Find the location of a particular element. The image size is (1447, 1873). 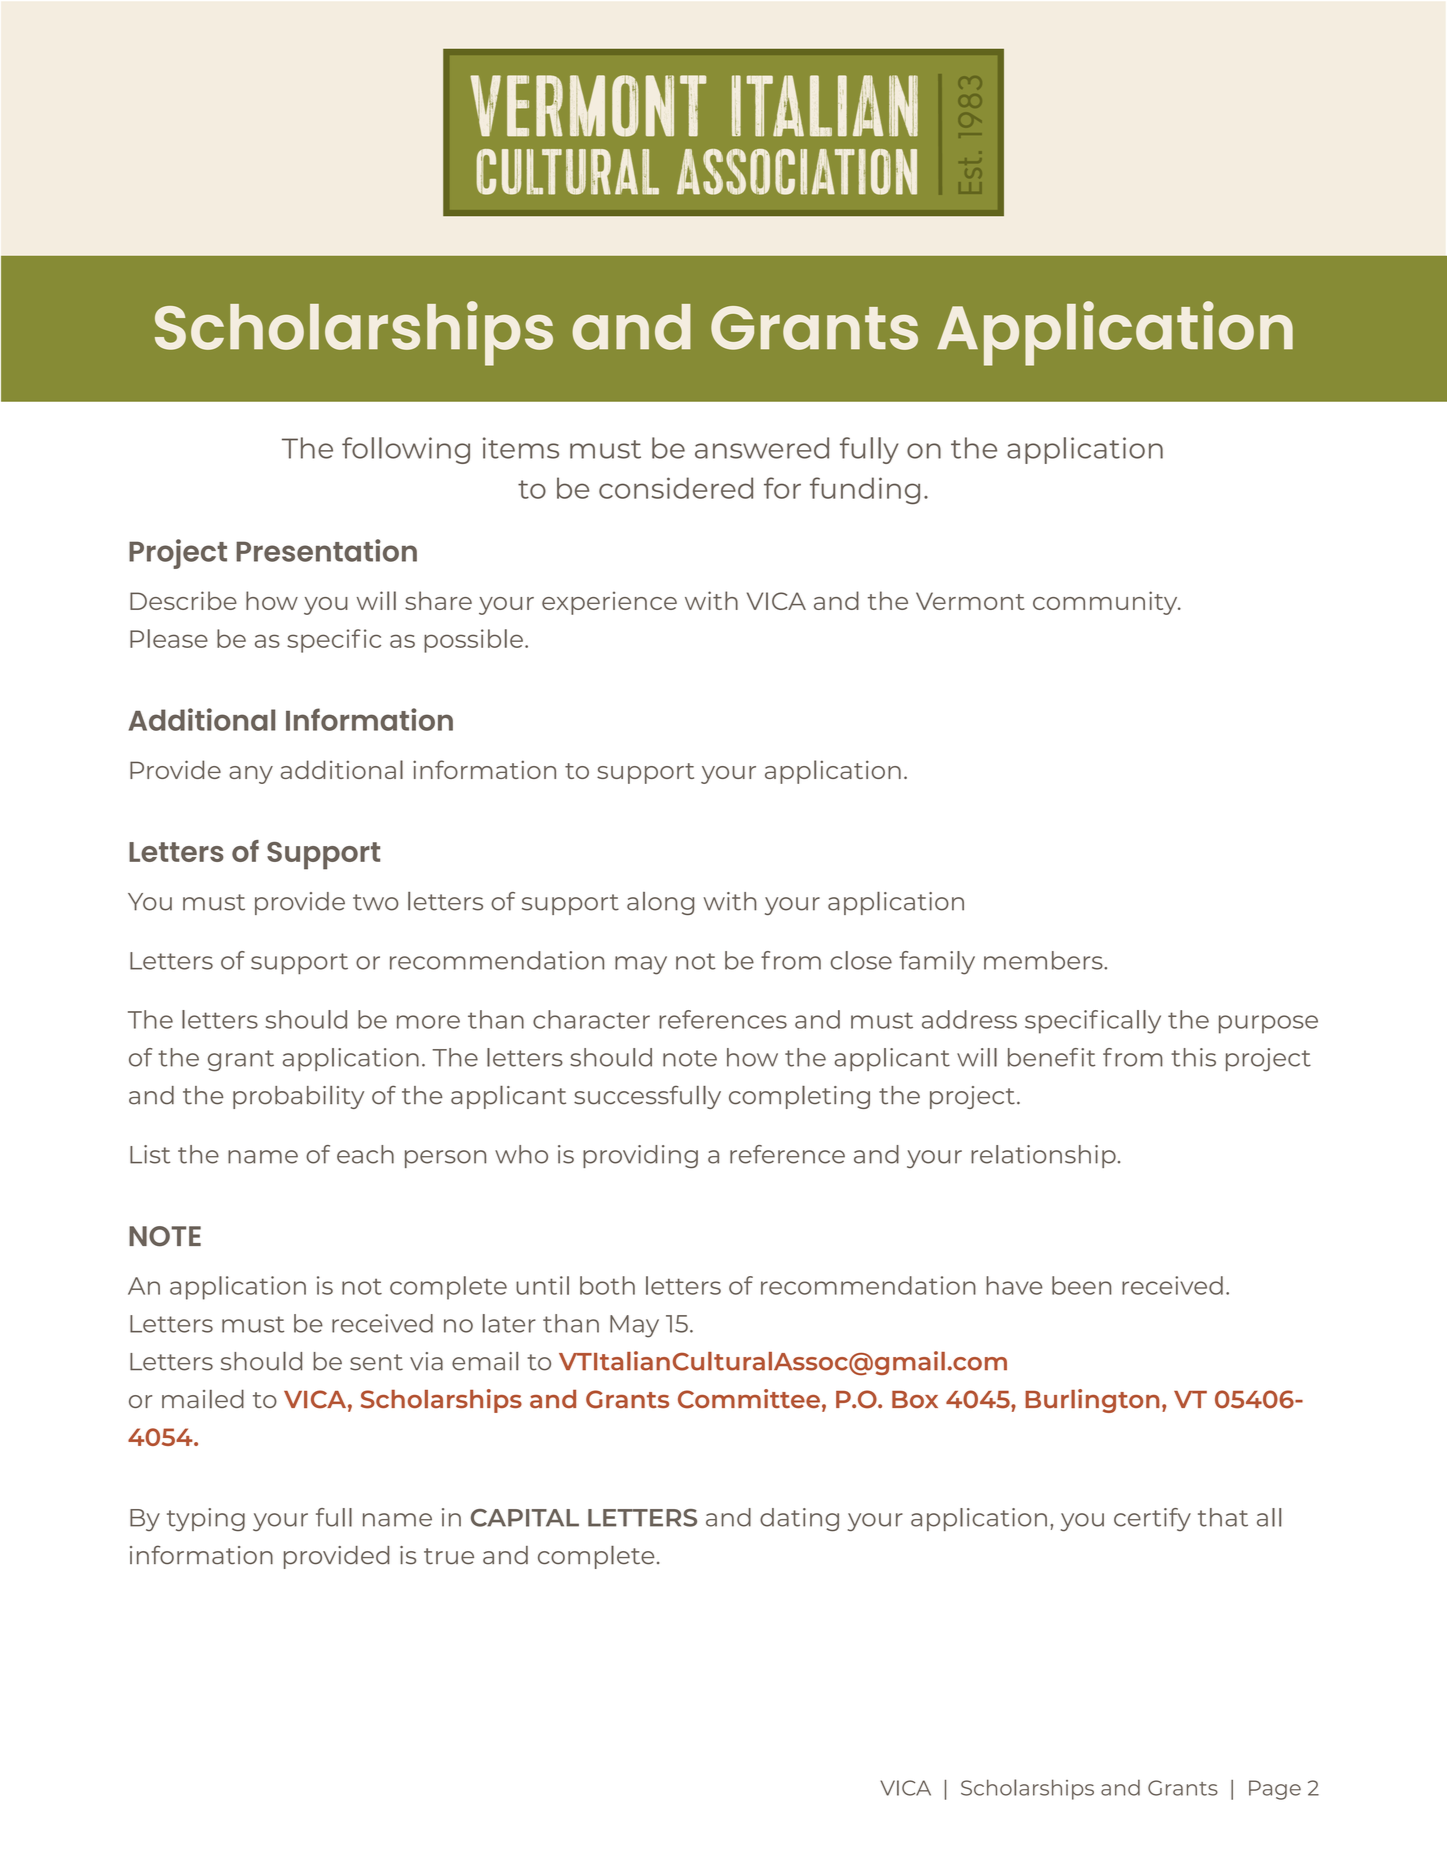

two is located at coordinates (376, 902).
